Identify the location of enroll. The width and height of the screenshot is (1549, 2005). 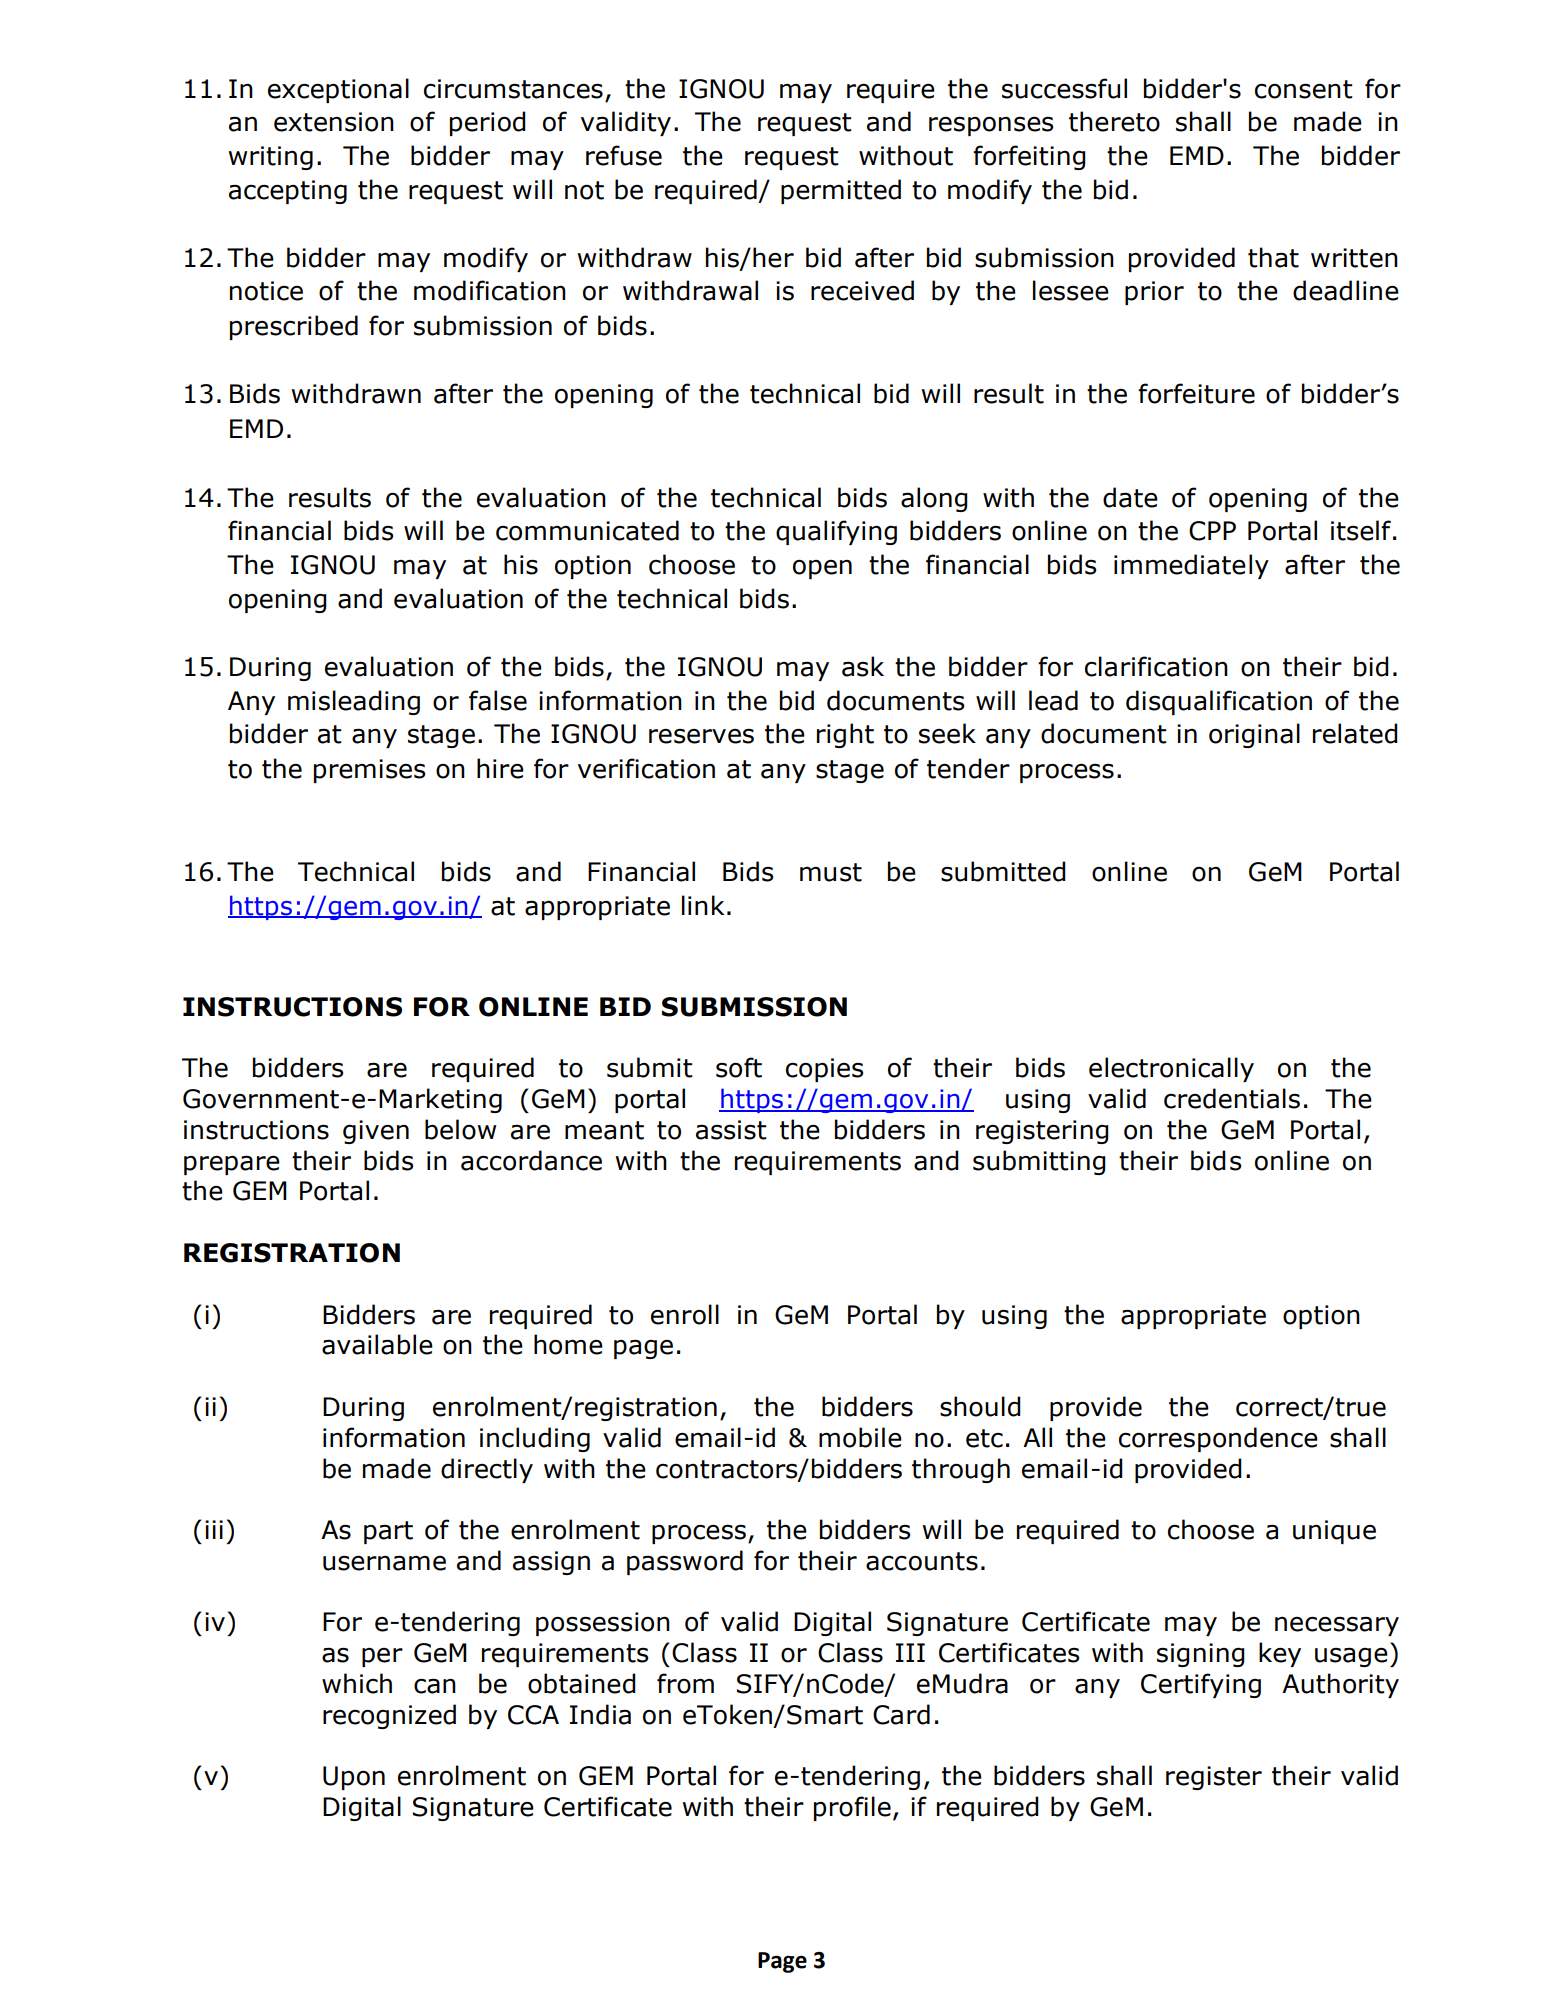
(685, 1314).
